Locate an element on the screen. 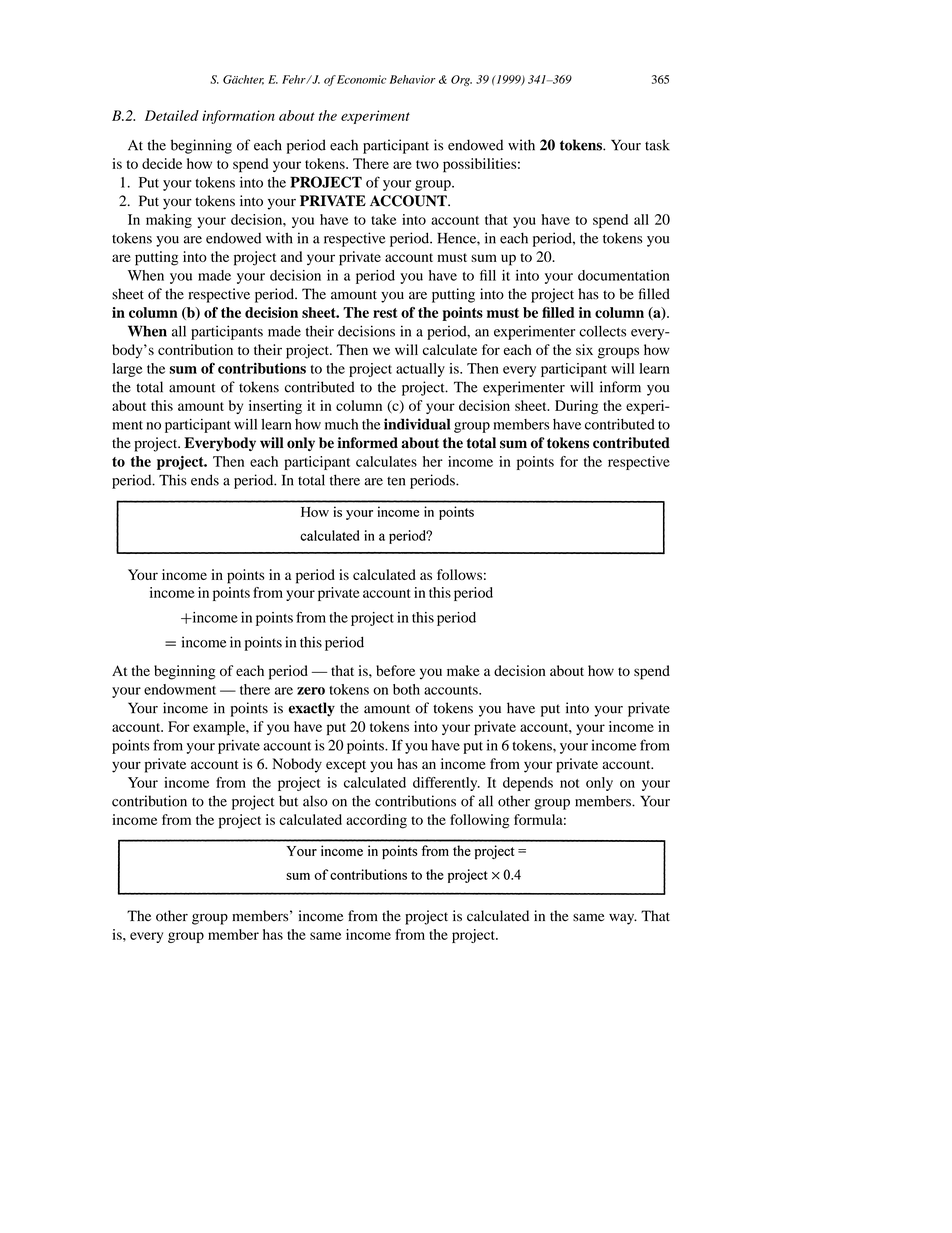  actually is located at coordinates (420, 370).
